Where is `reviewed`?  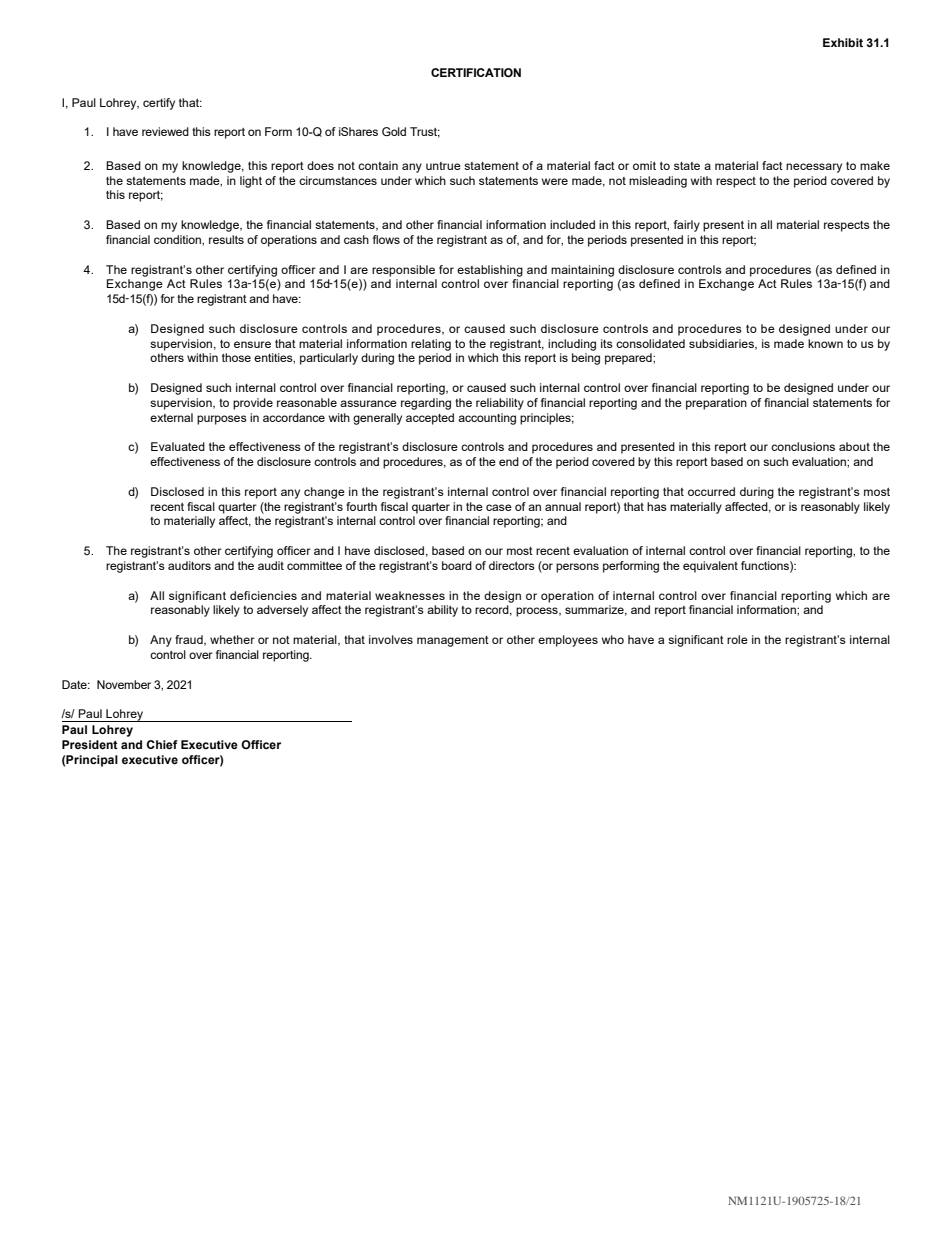
reviewed is located at coordinates (165, 131).
